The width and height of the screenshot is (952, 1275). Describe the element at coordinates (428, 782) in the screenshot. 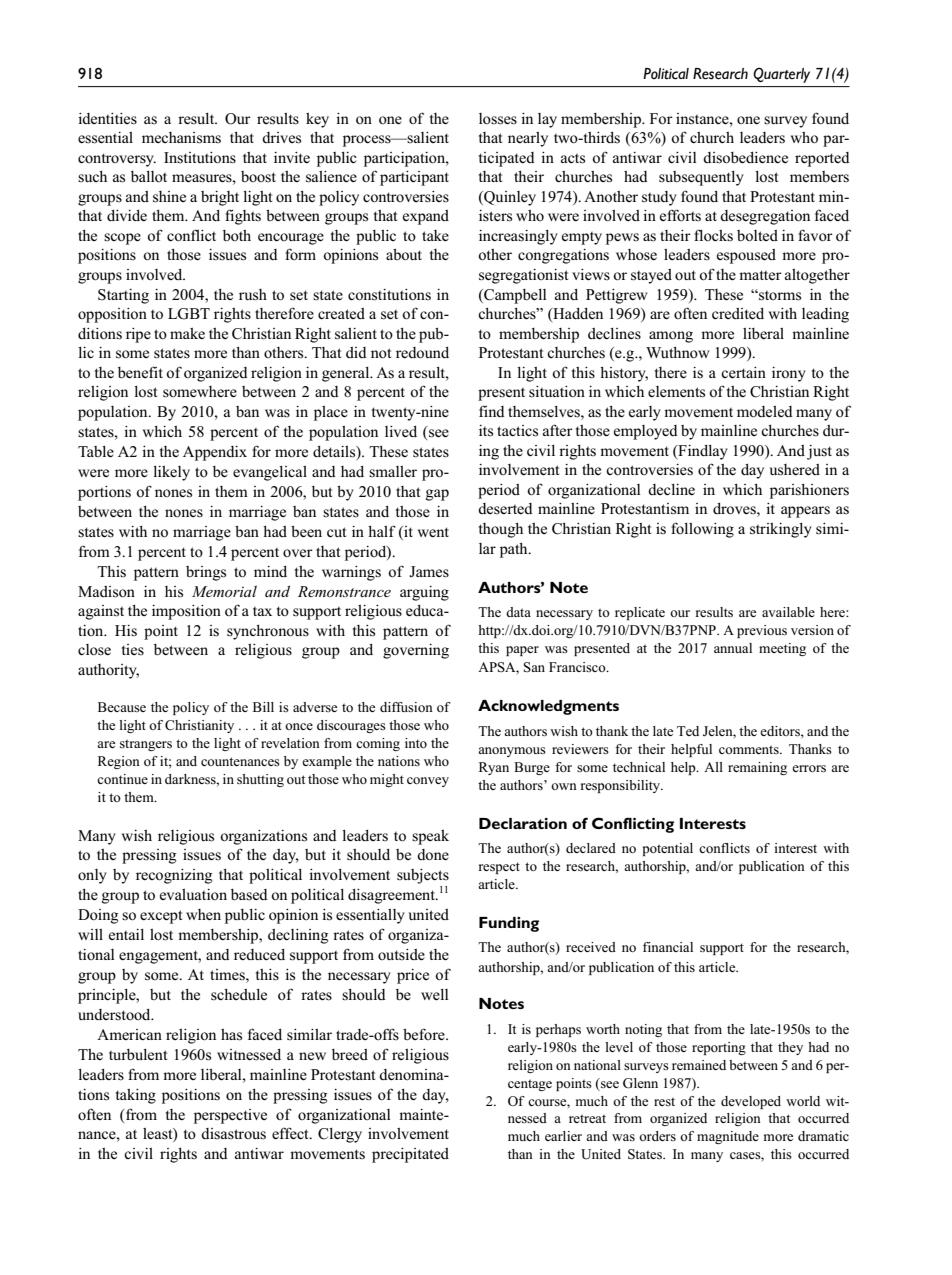

I see `convey` at that location.
